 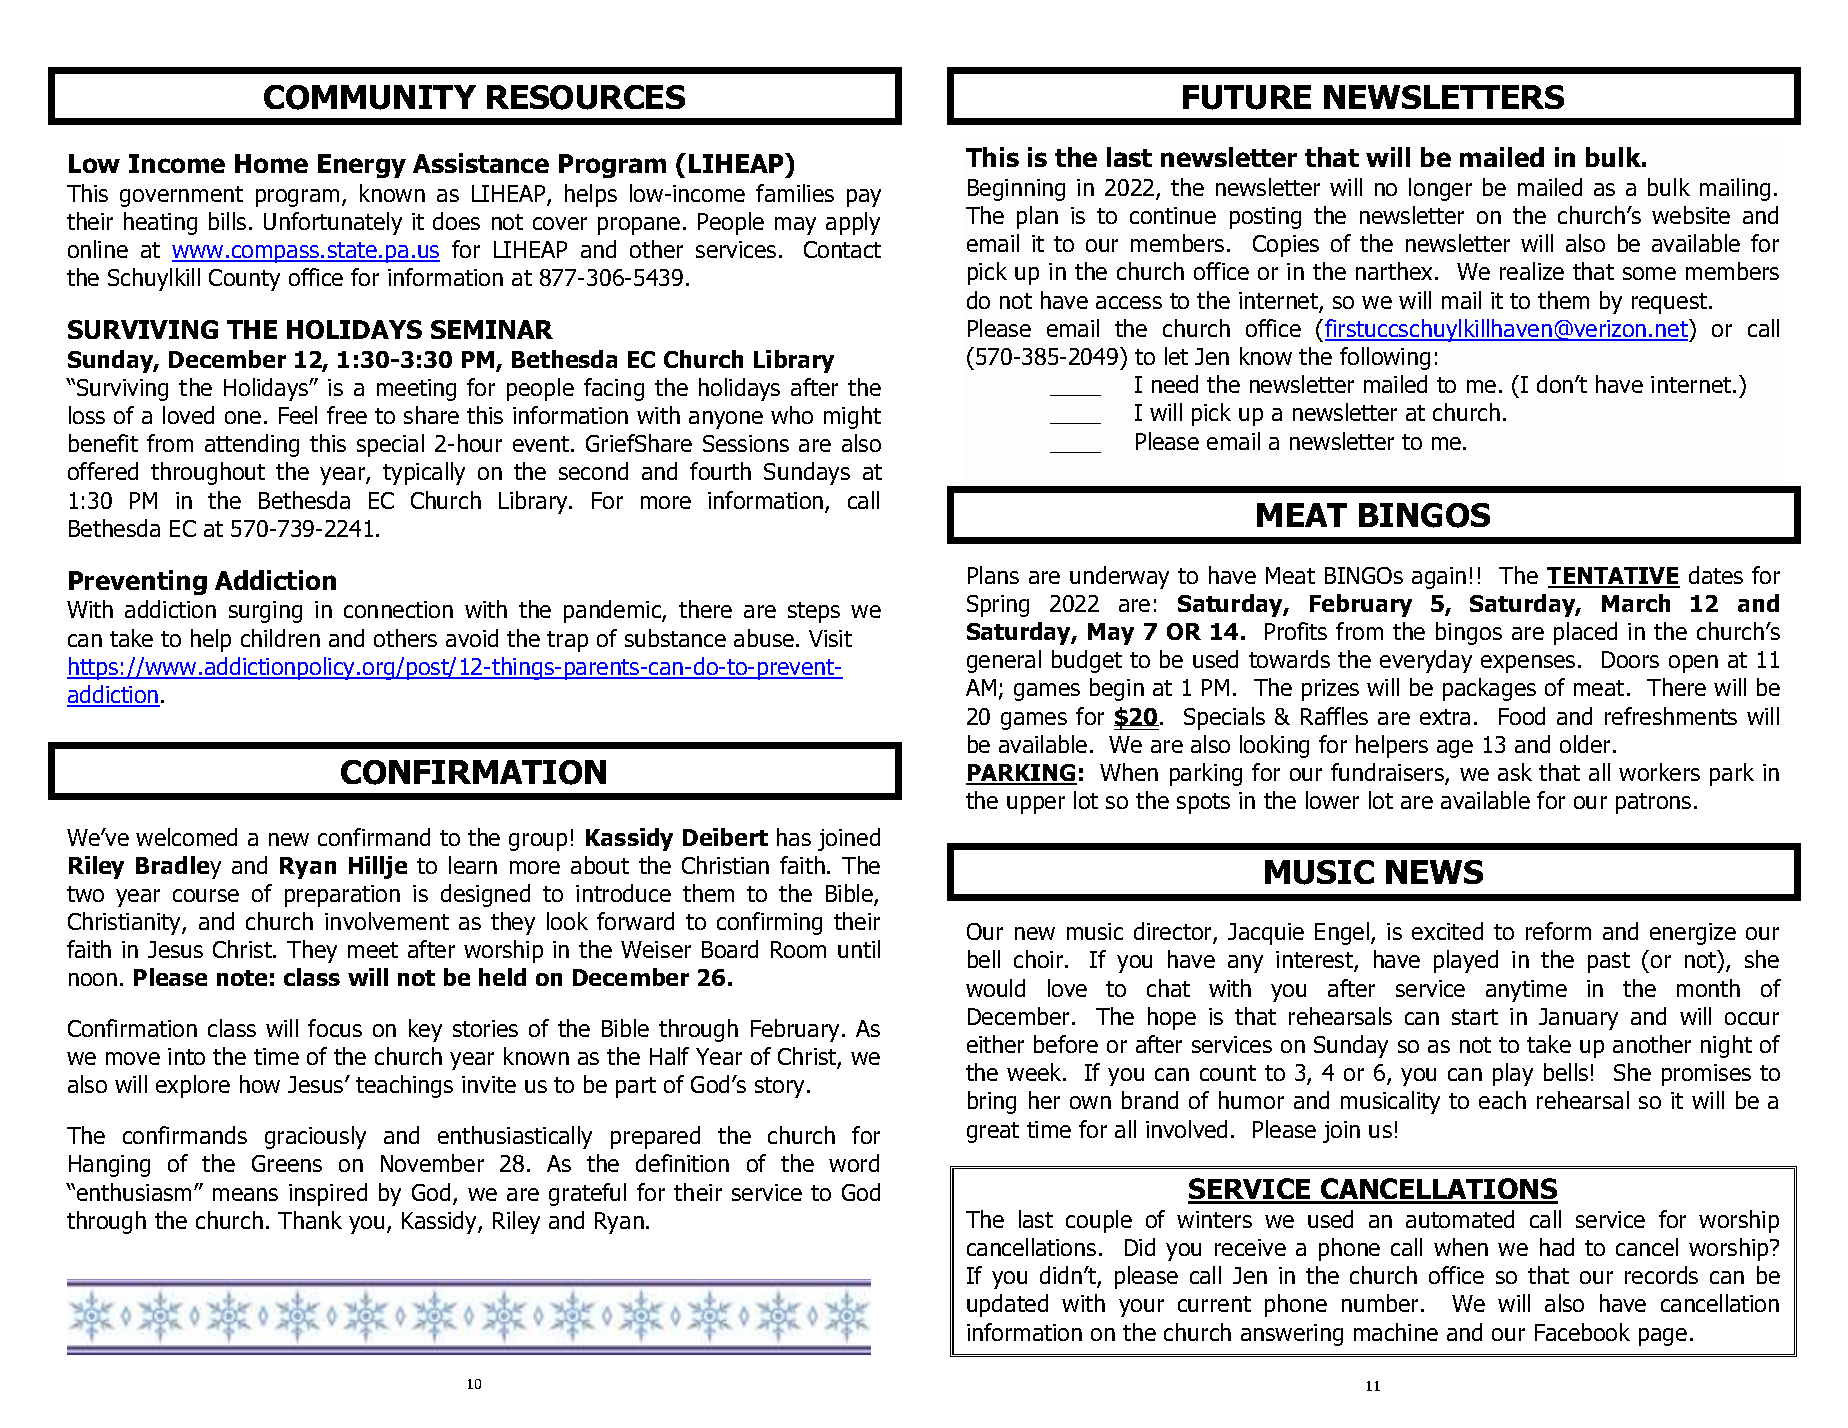 I want to click on welcomed, so click(x=186, y=837).
